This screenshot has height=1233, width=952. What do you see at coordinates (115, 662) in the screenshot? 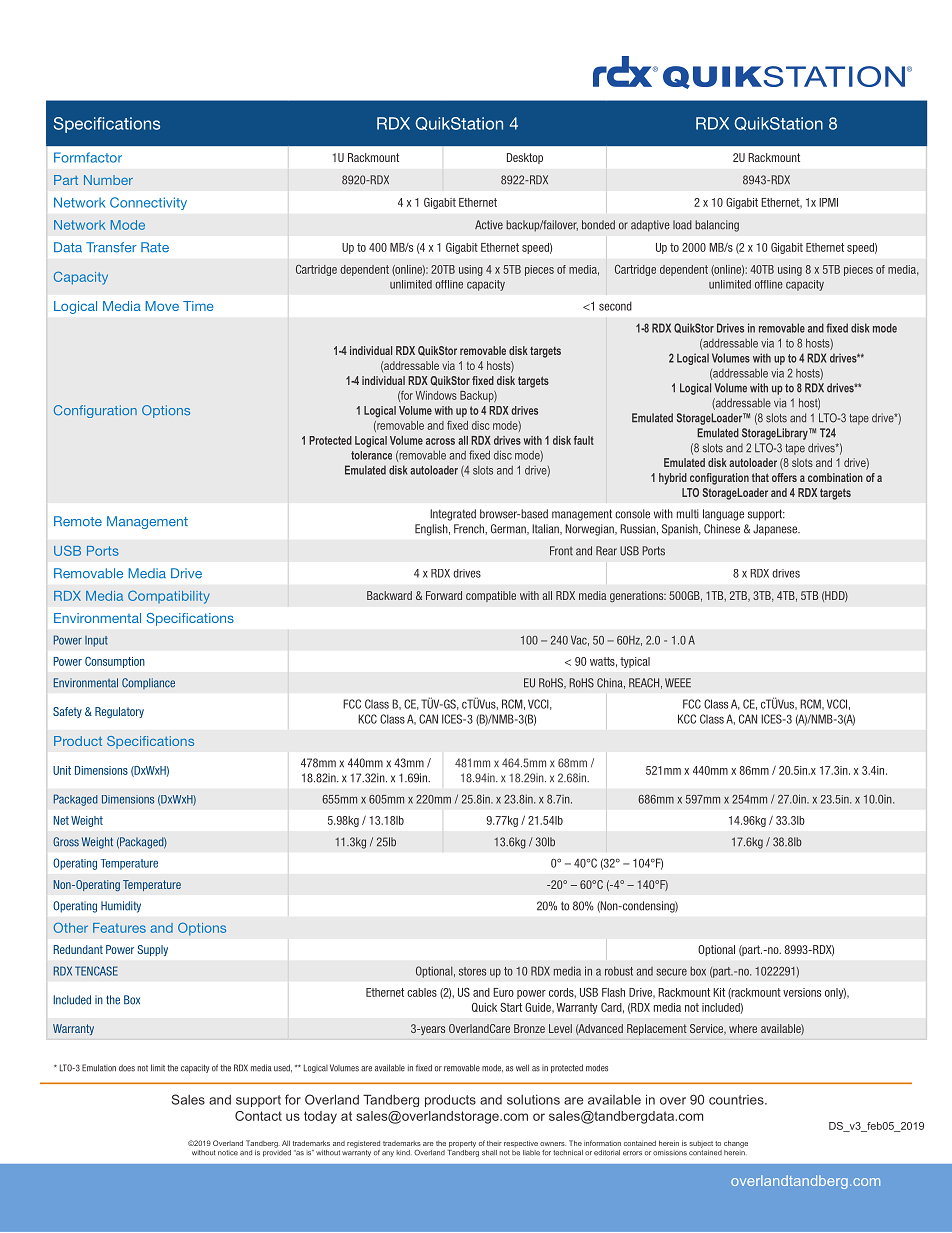
I see `Consumption` at bounding box center [115, 662].
